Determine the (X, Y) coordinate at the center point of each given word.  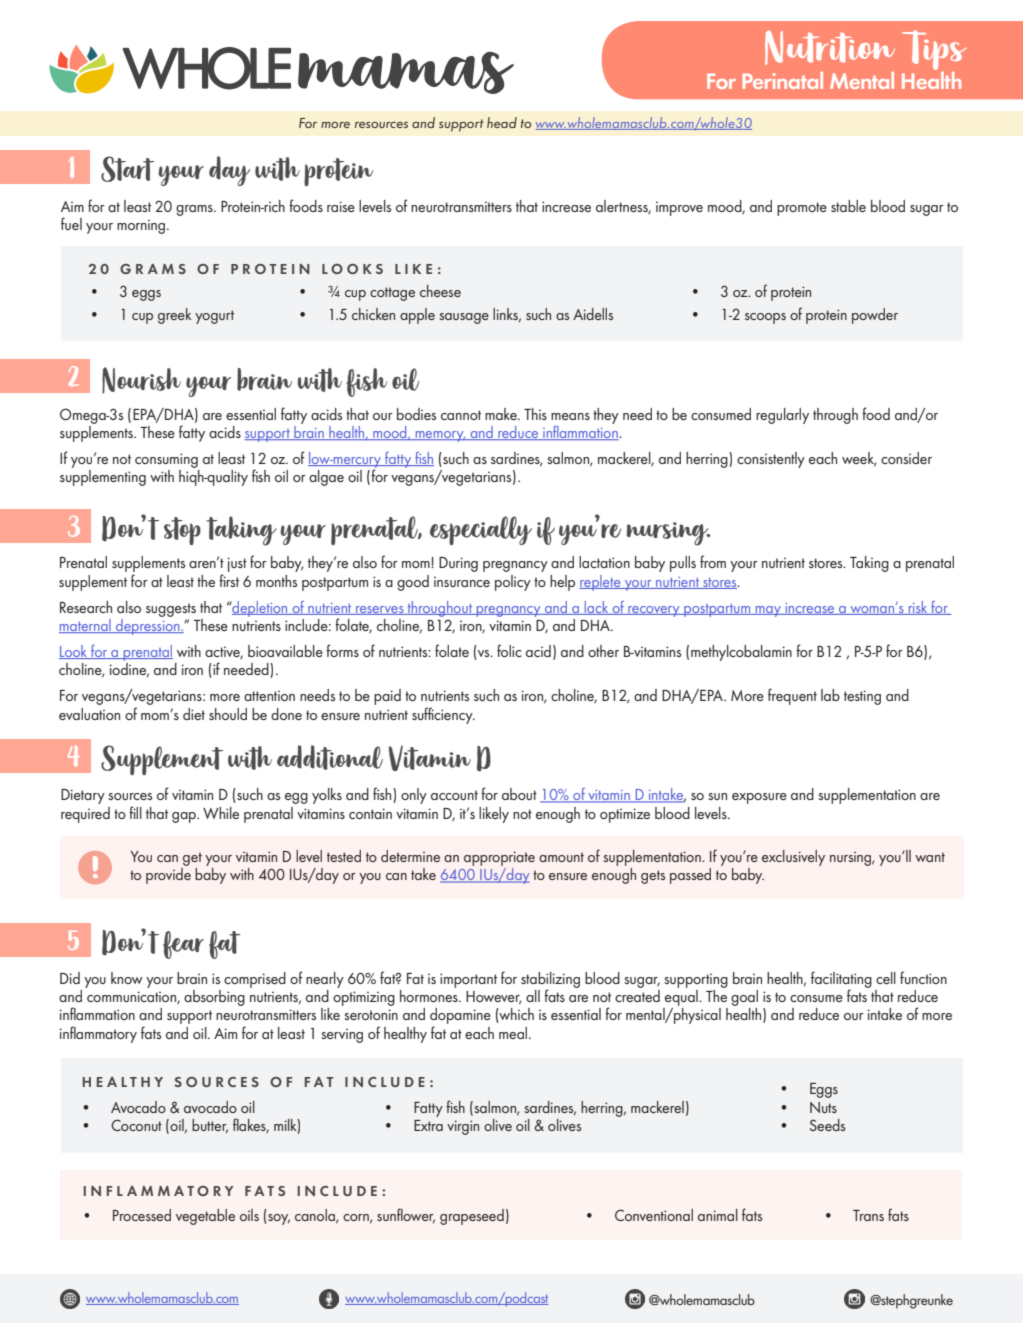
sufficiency (443, 715)
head (502, 122)
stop (182, 531)
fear (183, 945)
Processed (142, 1215)
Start (127, 169)
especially (481, 530)
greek (175, 316)
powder (875, 316)
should (228, 714)
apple (417, 316)
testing (862, 697)
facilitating (841, 980)
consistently (771, 460)
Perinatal (783, 80)
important (468, 980)
